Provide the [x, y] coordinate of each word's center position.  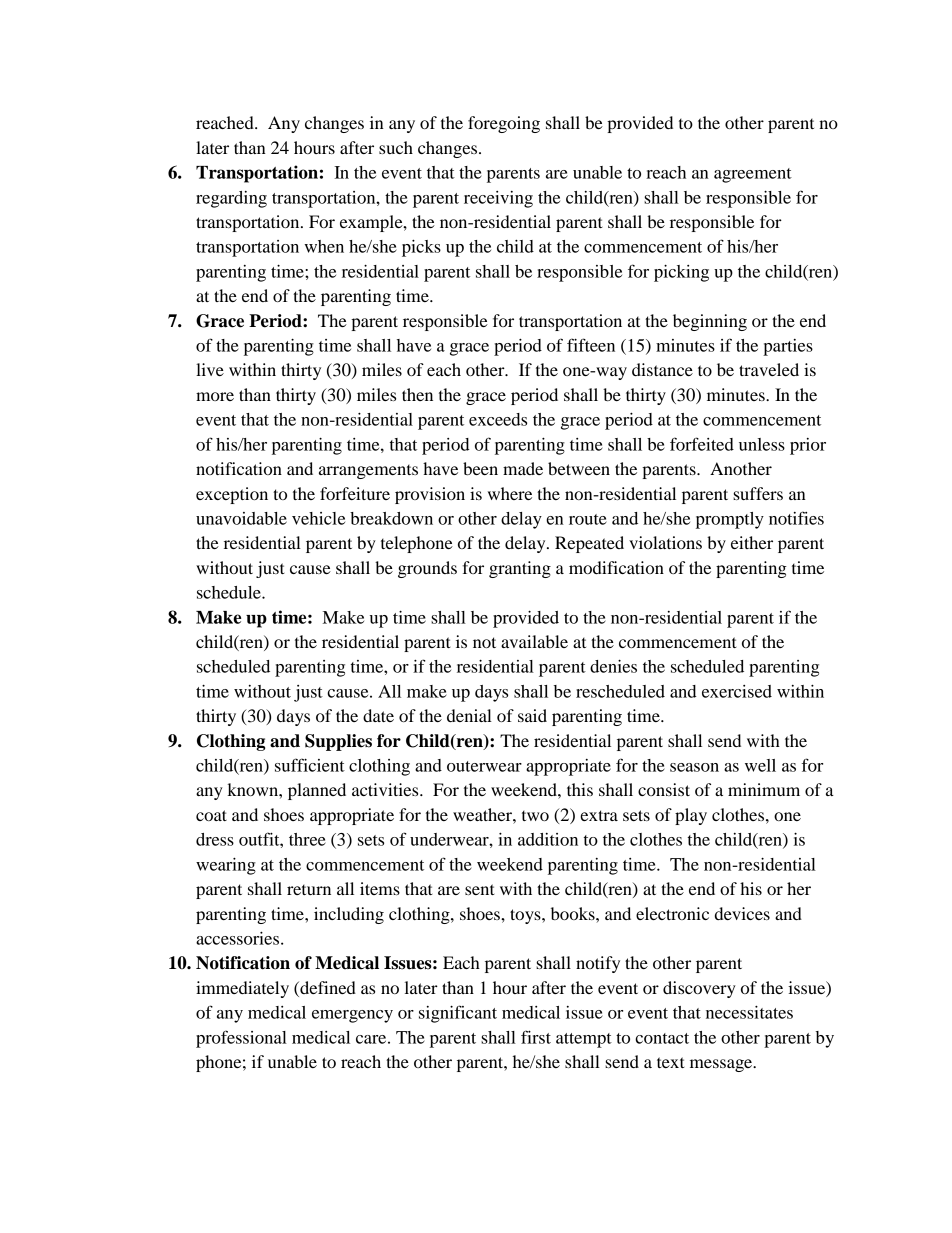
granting [520, 569]
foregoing [504, 124]
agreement [753, 175]
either [752, 542]
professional [241, 1039]
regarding [231, 199]
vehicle [318, 518]
